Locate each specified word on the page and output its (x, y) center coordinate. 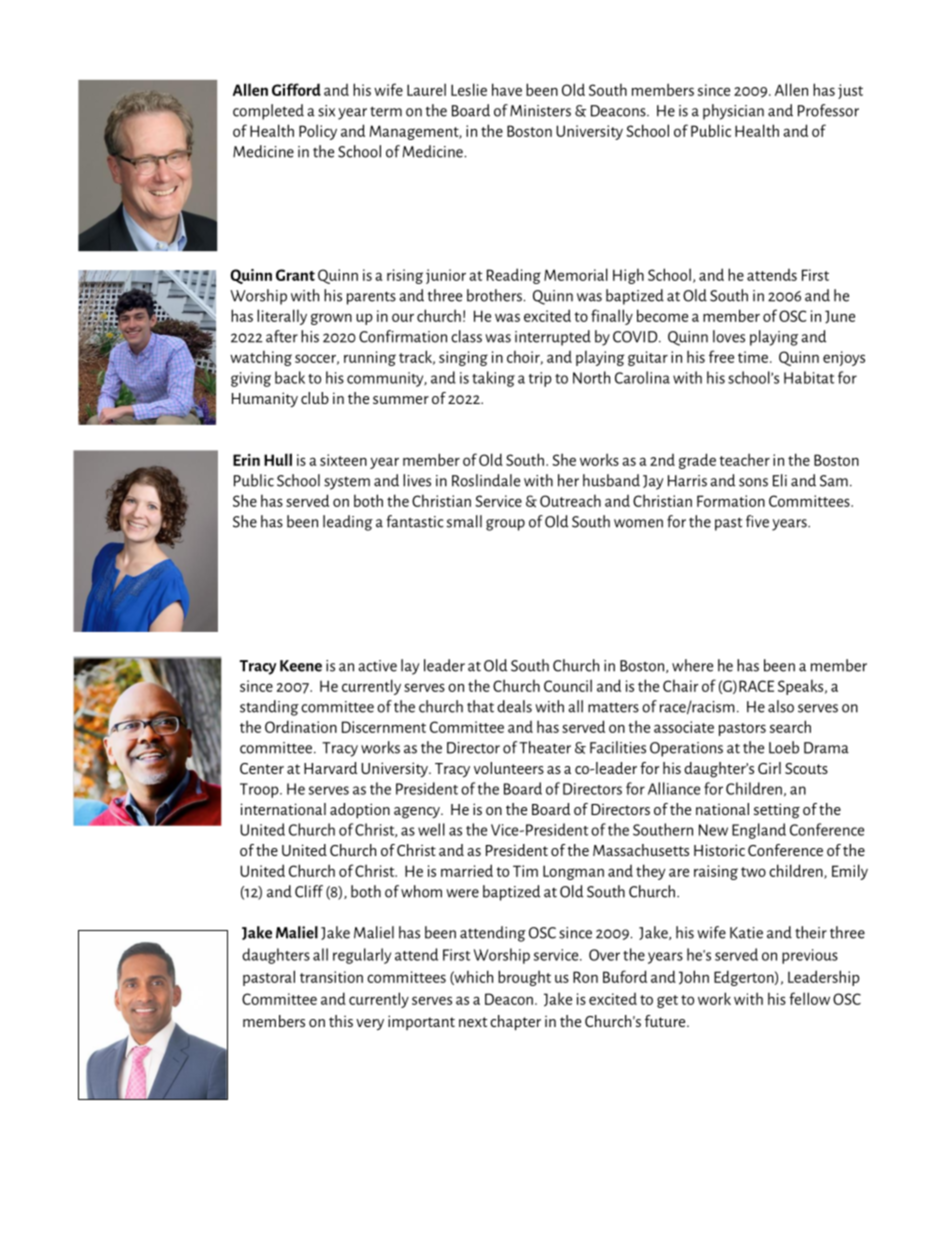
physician (733, 112)
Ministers (540, 111)
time (753, 357)
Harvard (330, 768)
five (757, 521)
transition (331, 977)
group (505, 525)
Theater (545, 747)
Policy (318, 132)
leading (348, 523)
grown (331, 319)
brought (524, 978)
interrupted (553, 338)
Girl (769, 768)
